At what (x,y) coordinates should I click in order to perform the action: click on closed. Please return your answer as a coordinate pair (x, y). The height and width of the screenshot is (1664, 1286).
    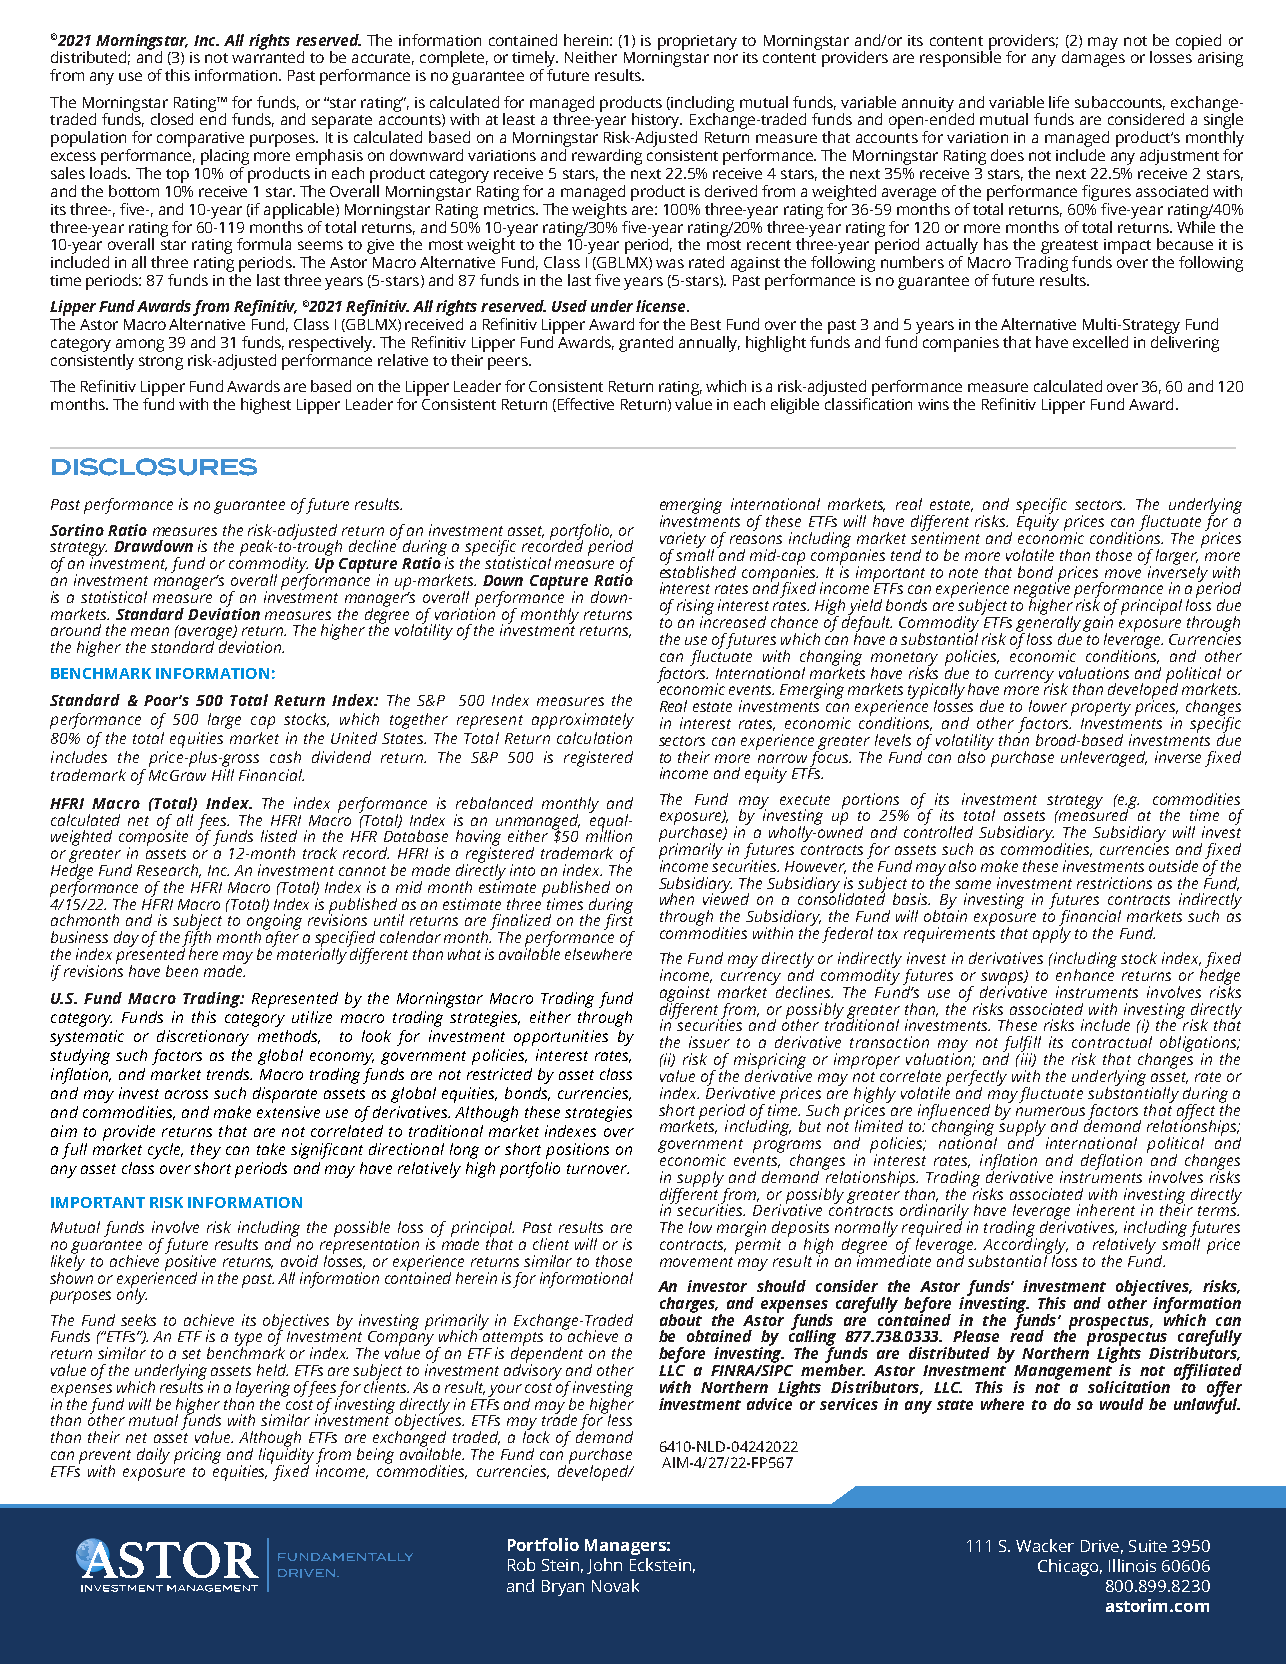
    Looking at the image, I should click on (172, 119).
